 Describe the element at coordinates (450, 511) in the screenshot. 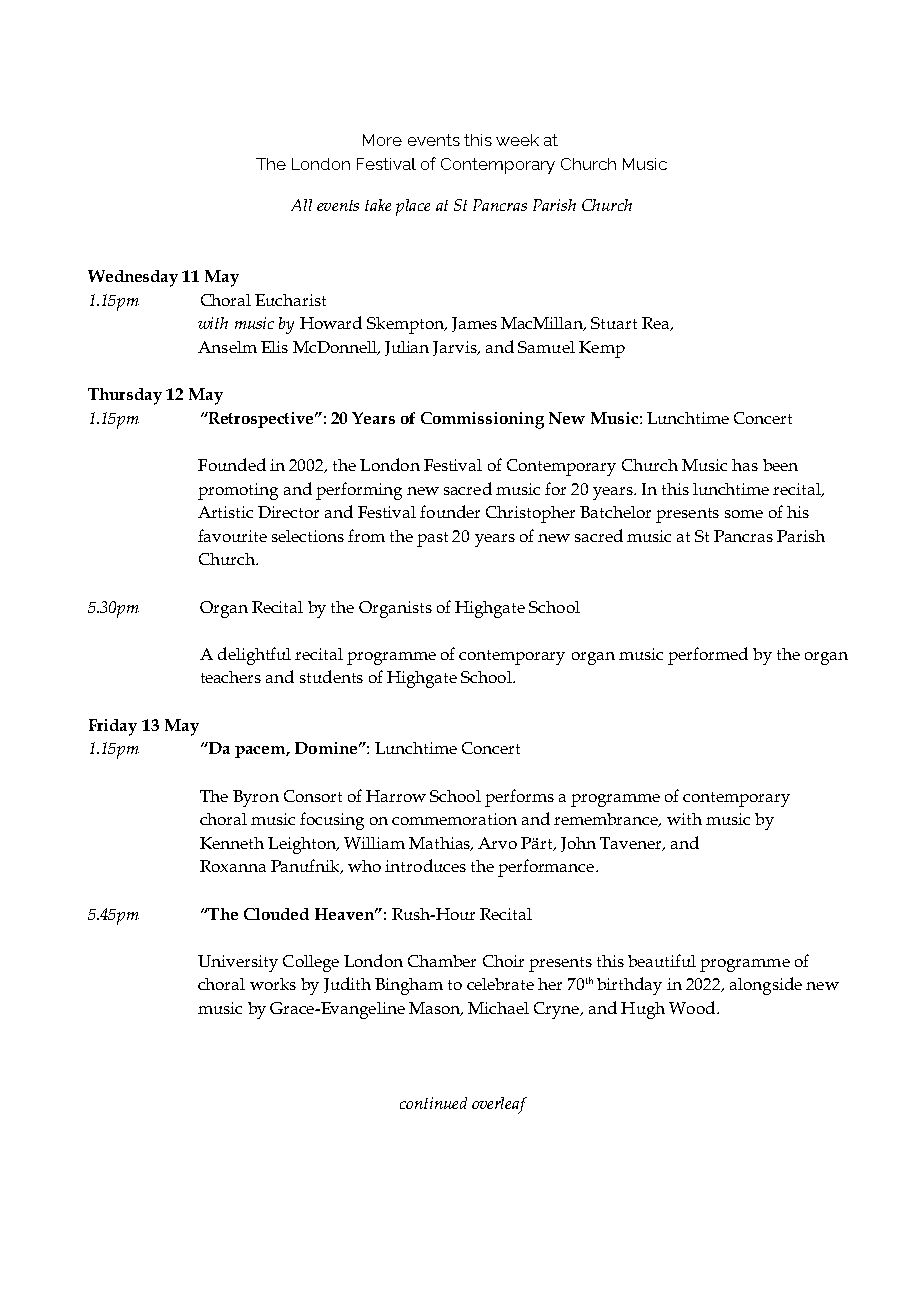

I see `founder` at that location.
